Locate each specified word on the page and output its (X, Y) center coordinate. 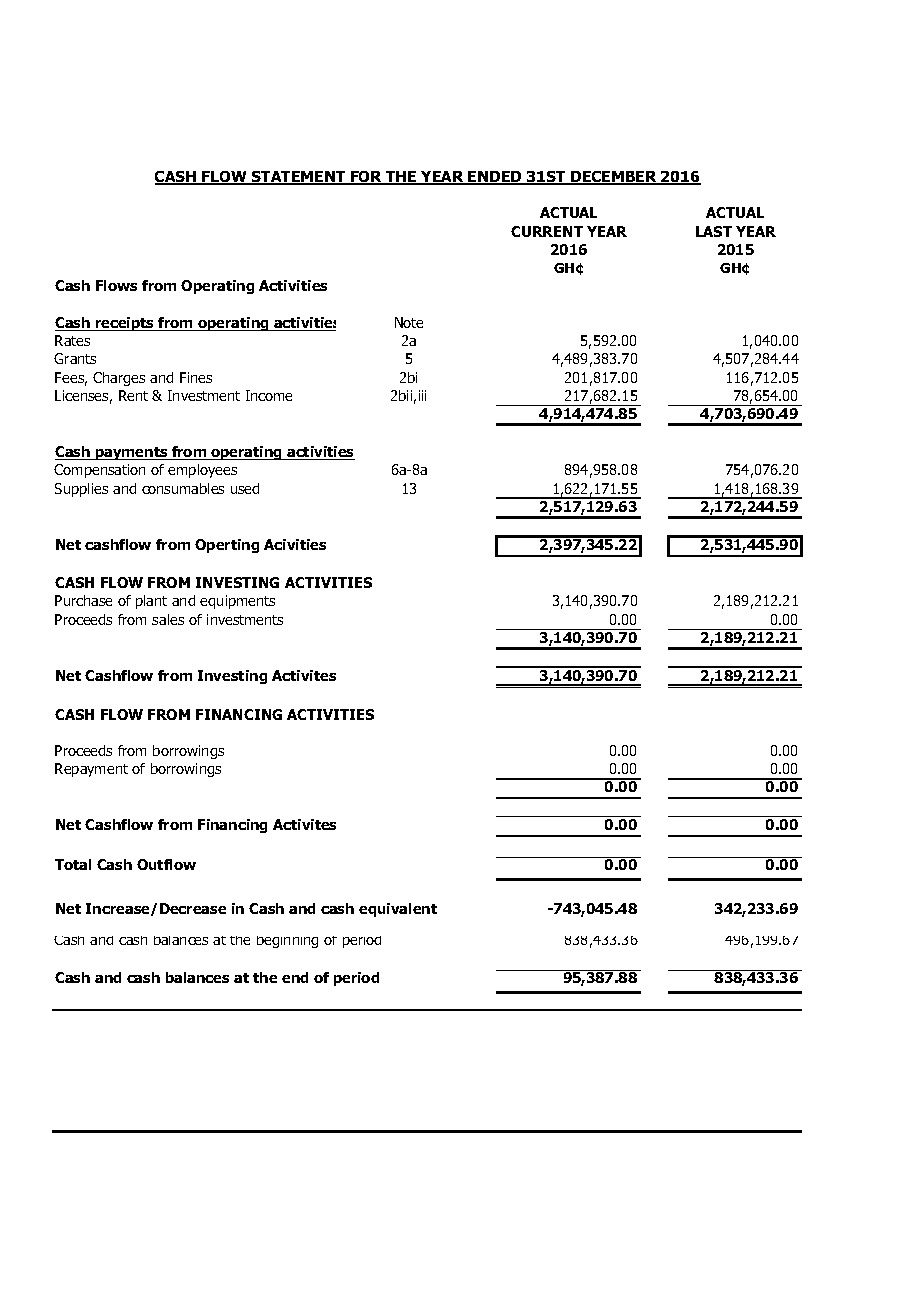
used (245, 488)
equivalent (398, 910)
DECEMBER (614, 178)
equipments (237, 602)
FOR (367, 178)
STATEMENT (299, 178)
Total (73, 864)
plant (151, 602)
